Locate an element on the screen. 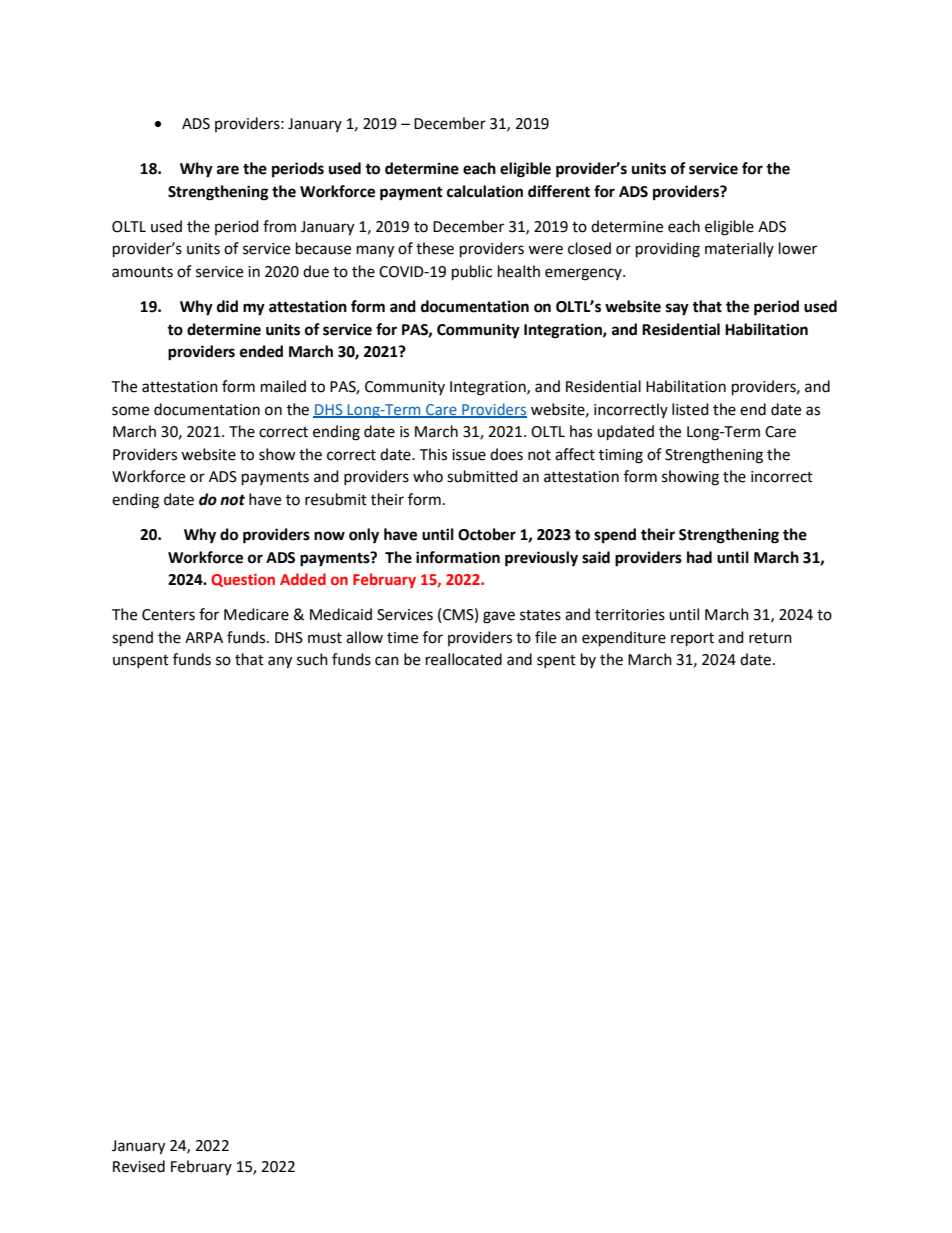 This screenshot has height=1233, width=952. return is located at coordinates (770, 638).
